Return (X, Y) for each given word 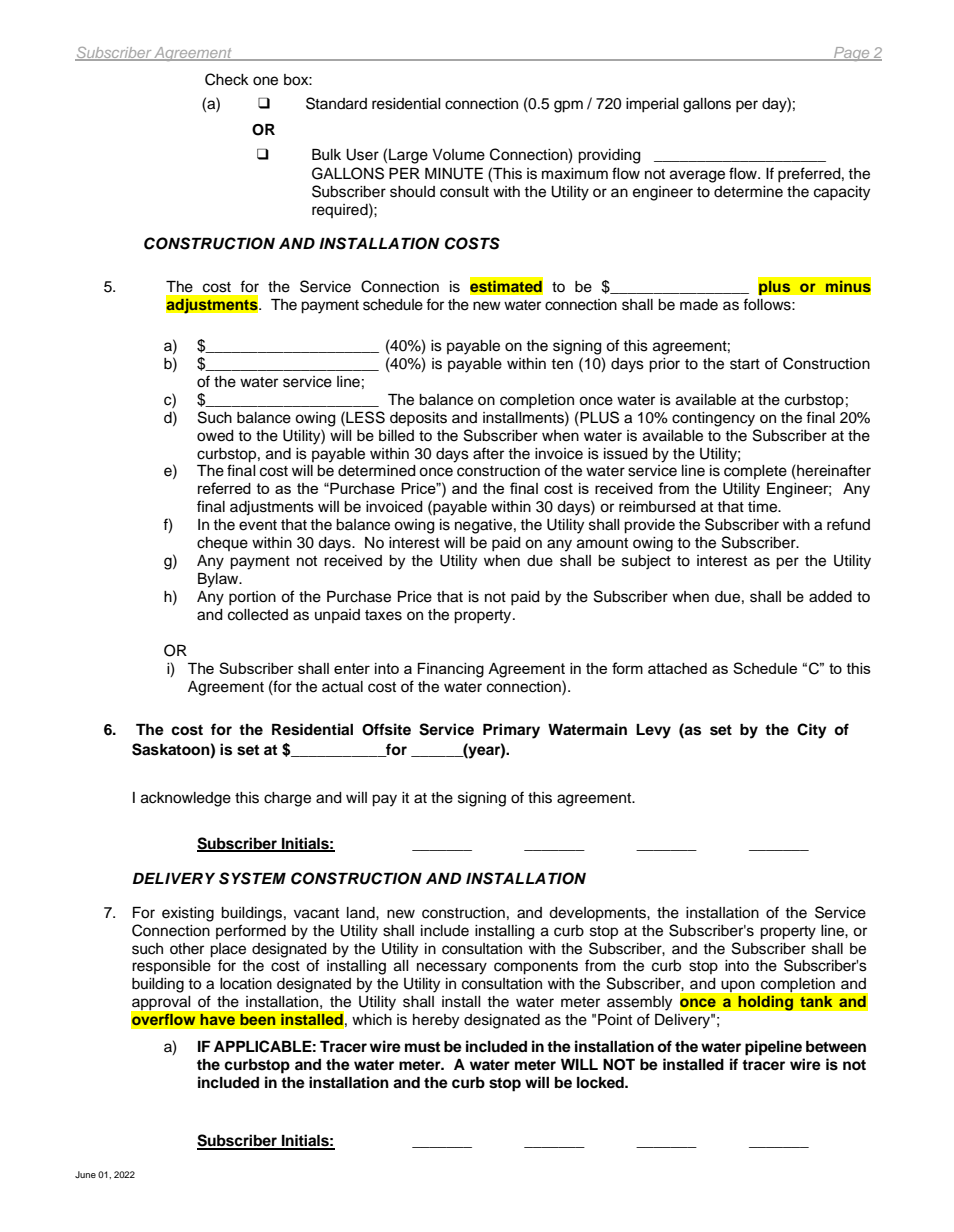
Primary (511, 731)
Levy (653, 731)
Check (227, 79)
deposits (418, 419)
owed (215, 436)
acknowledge (186, 799)
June (85, 1174)
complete (755, 472)
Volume (458, 155)
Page (852, 54)
